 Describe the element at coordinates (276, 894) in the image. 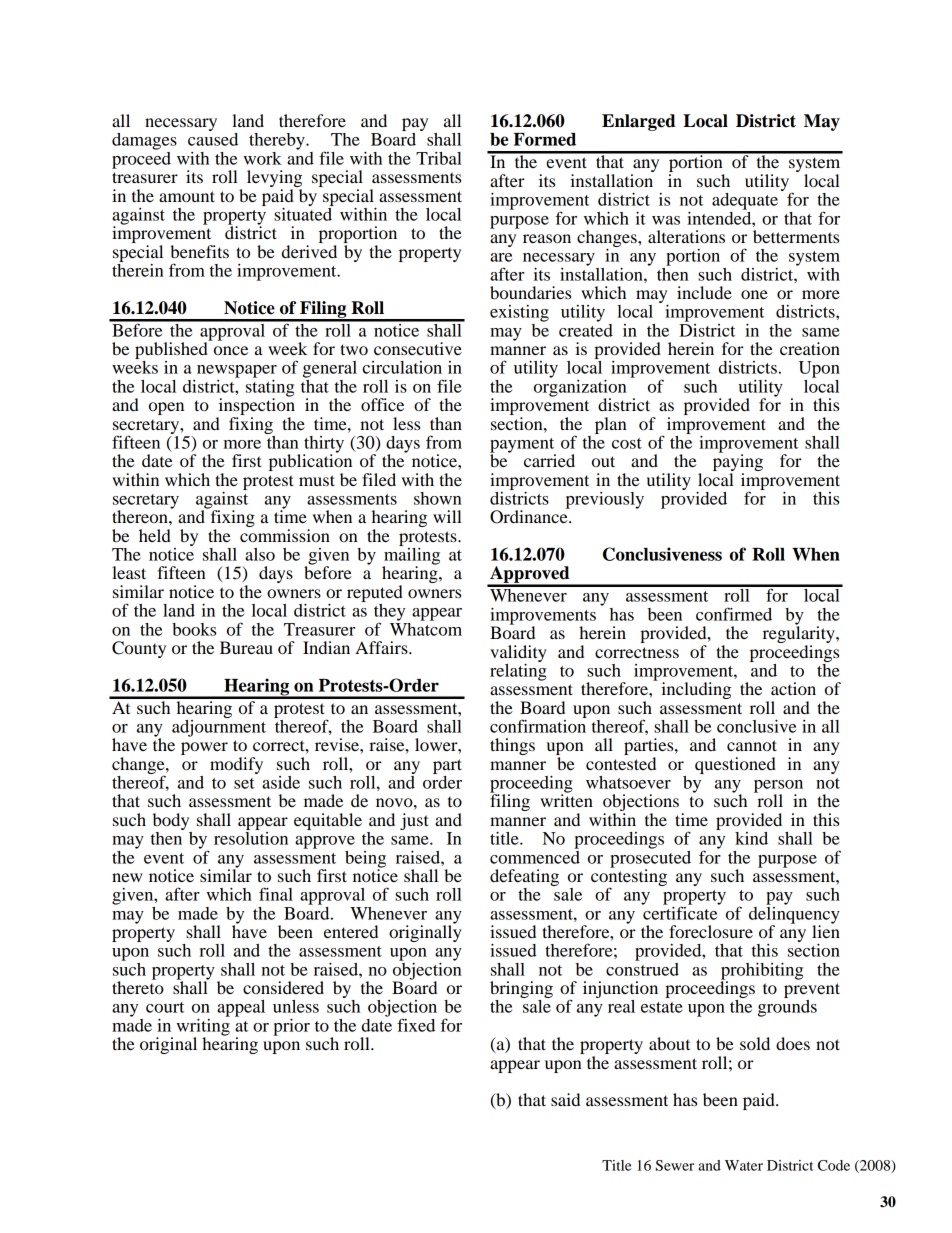

I see `final` at that location.
